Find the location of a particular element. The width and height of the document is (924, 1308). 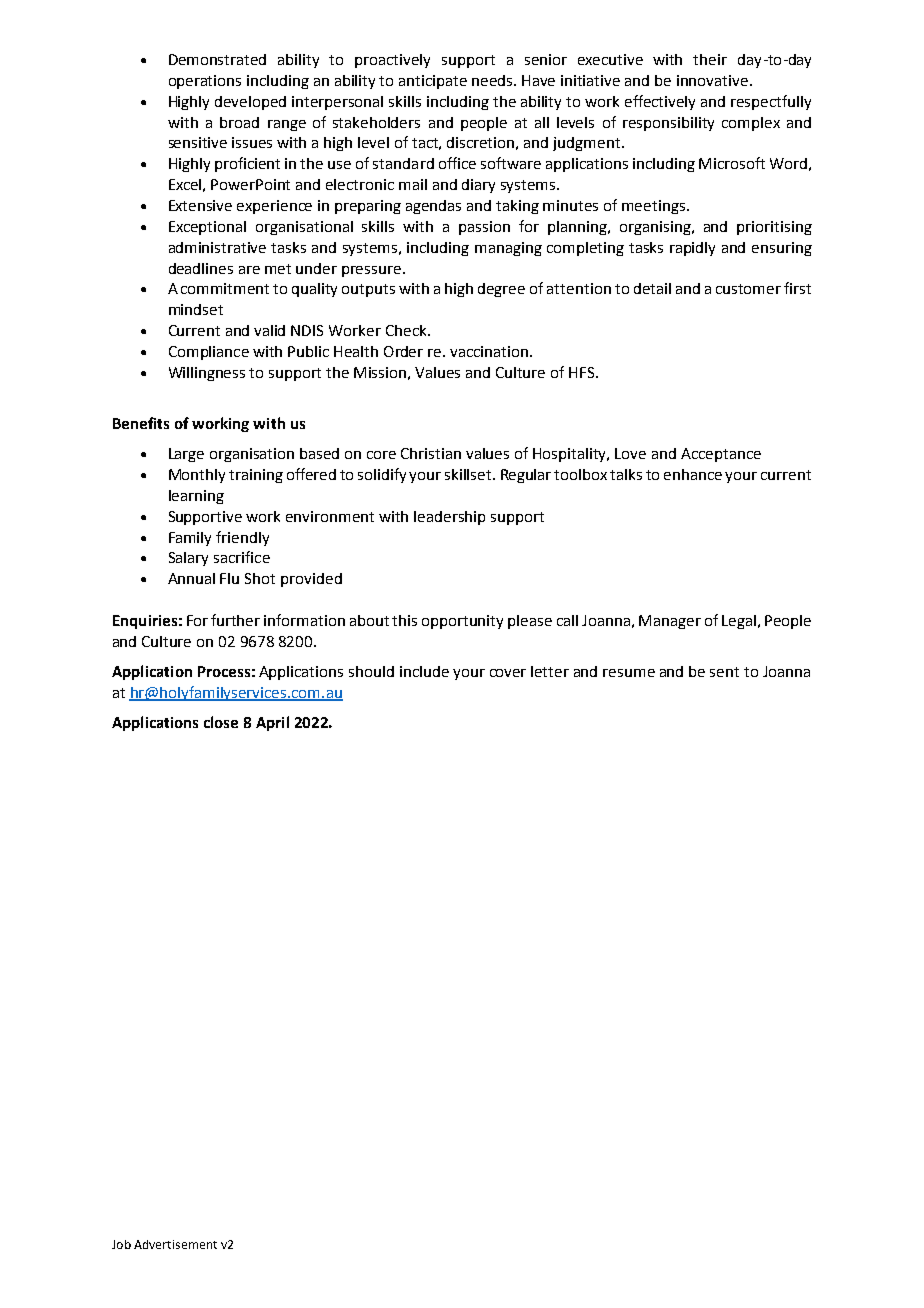

close is located at coordinates (221, 722).
